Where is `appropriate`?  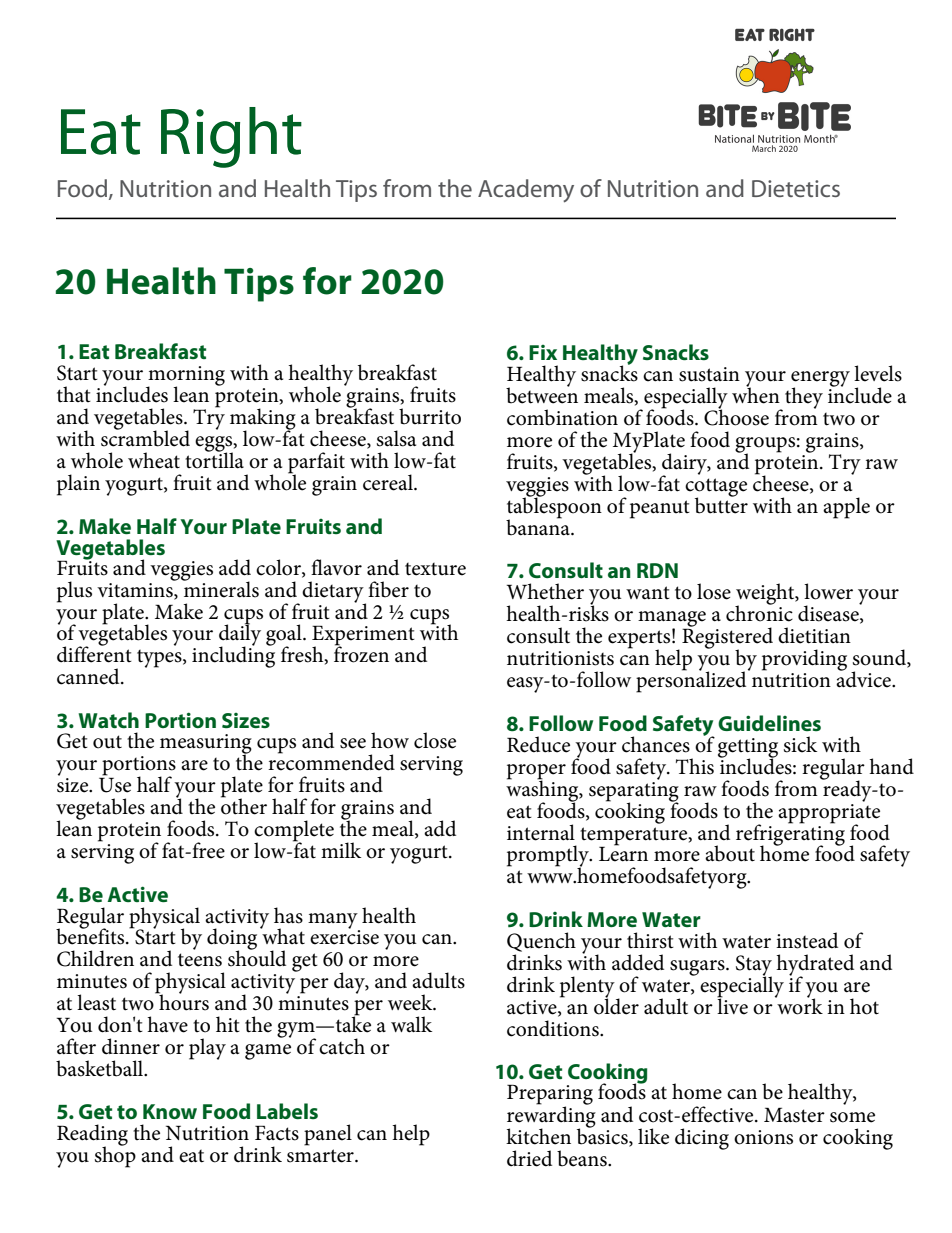 appropriate is located at coordinates (829, 813).
